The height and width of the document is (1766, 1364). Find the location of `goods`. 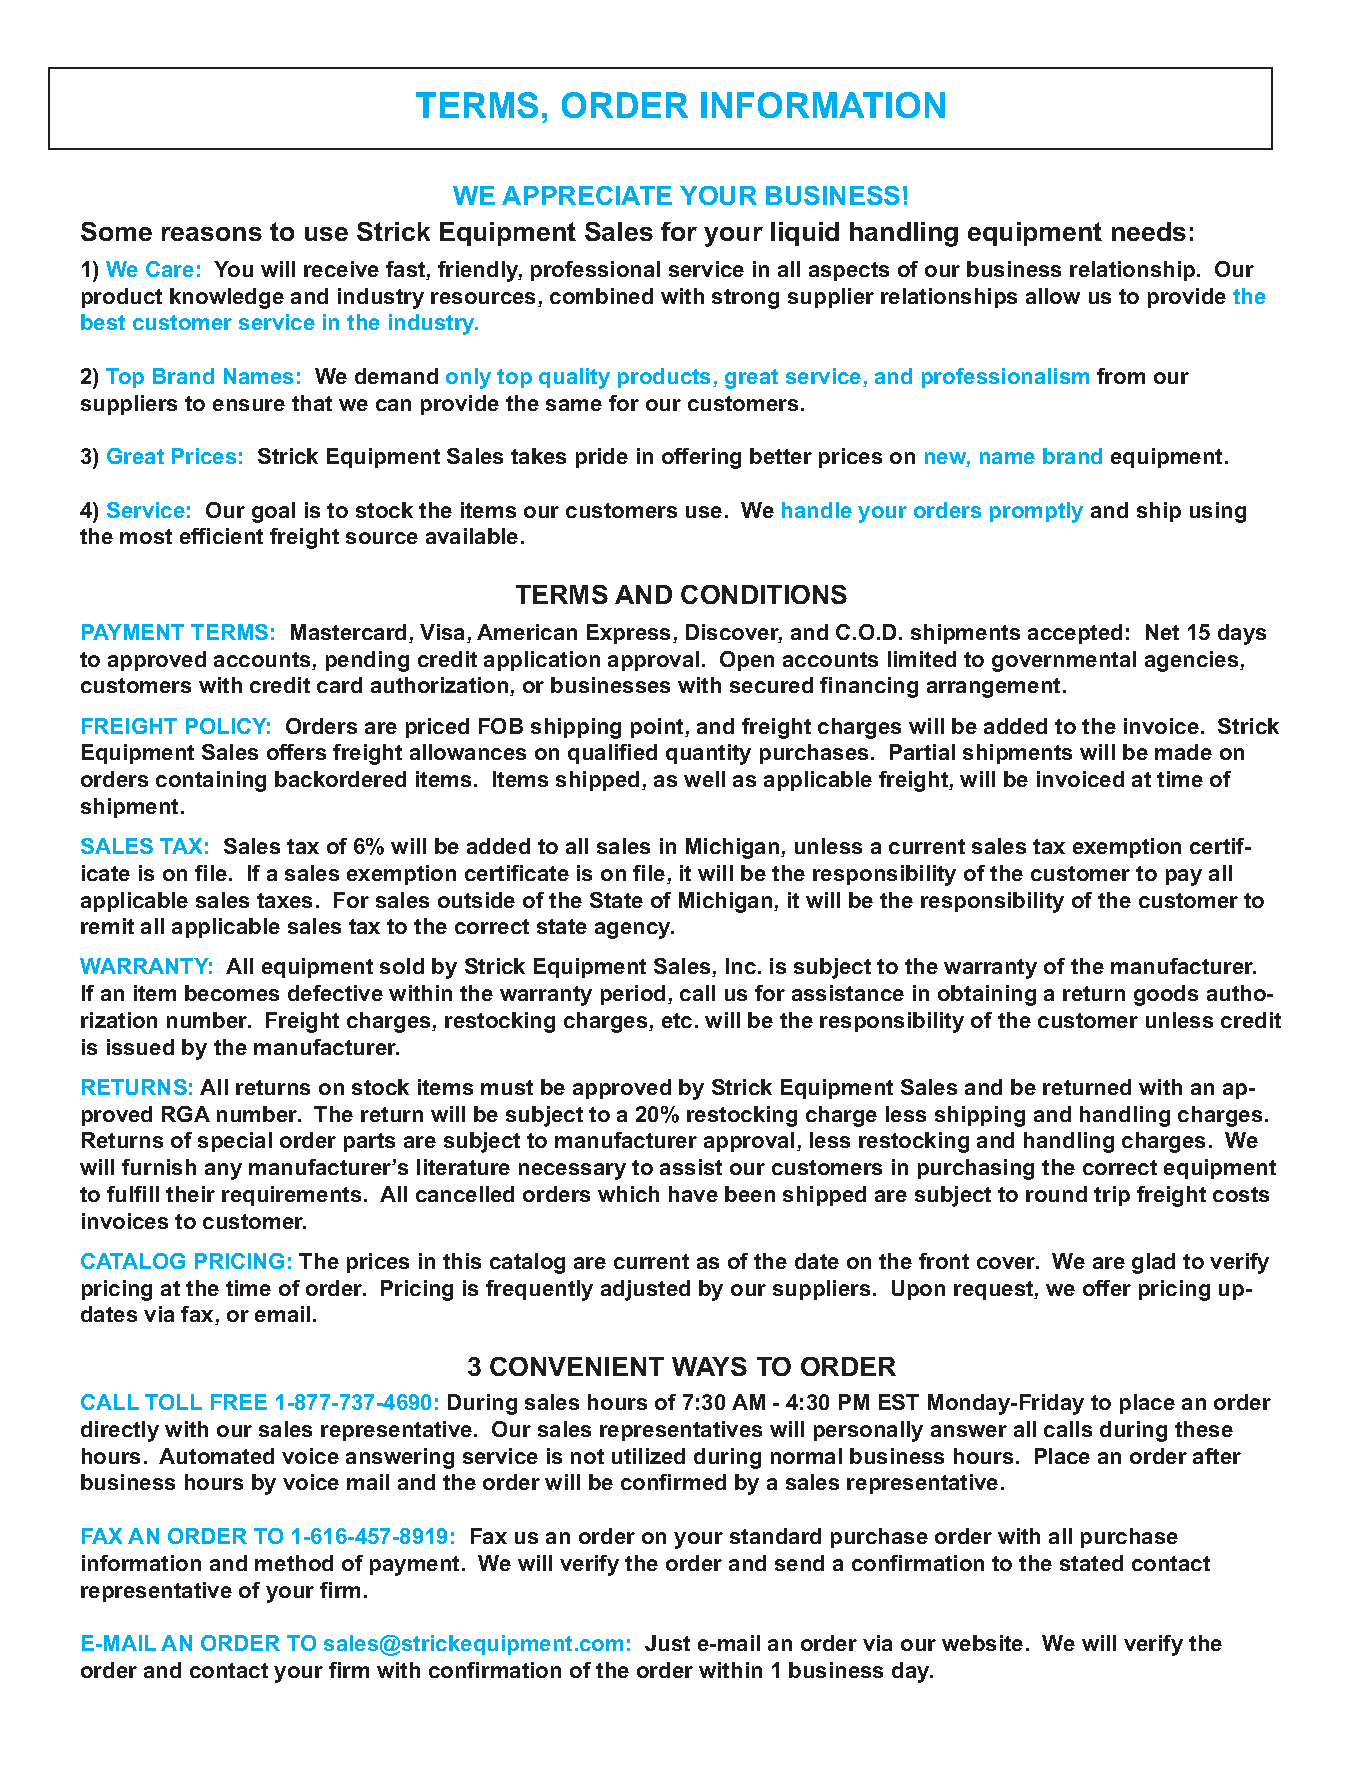

goods is located at coordinates (1166, 995).
